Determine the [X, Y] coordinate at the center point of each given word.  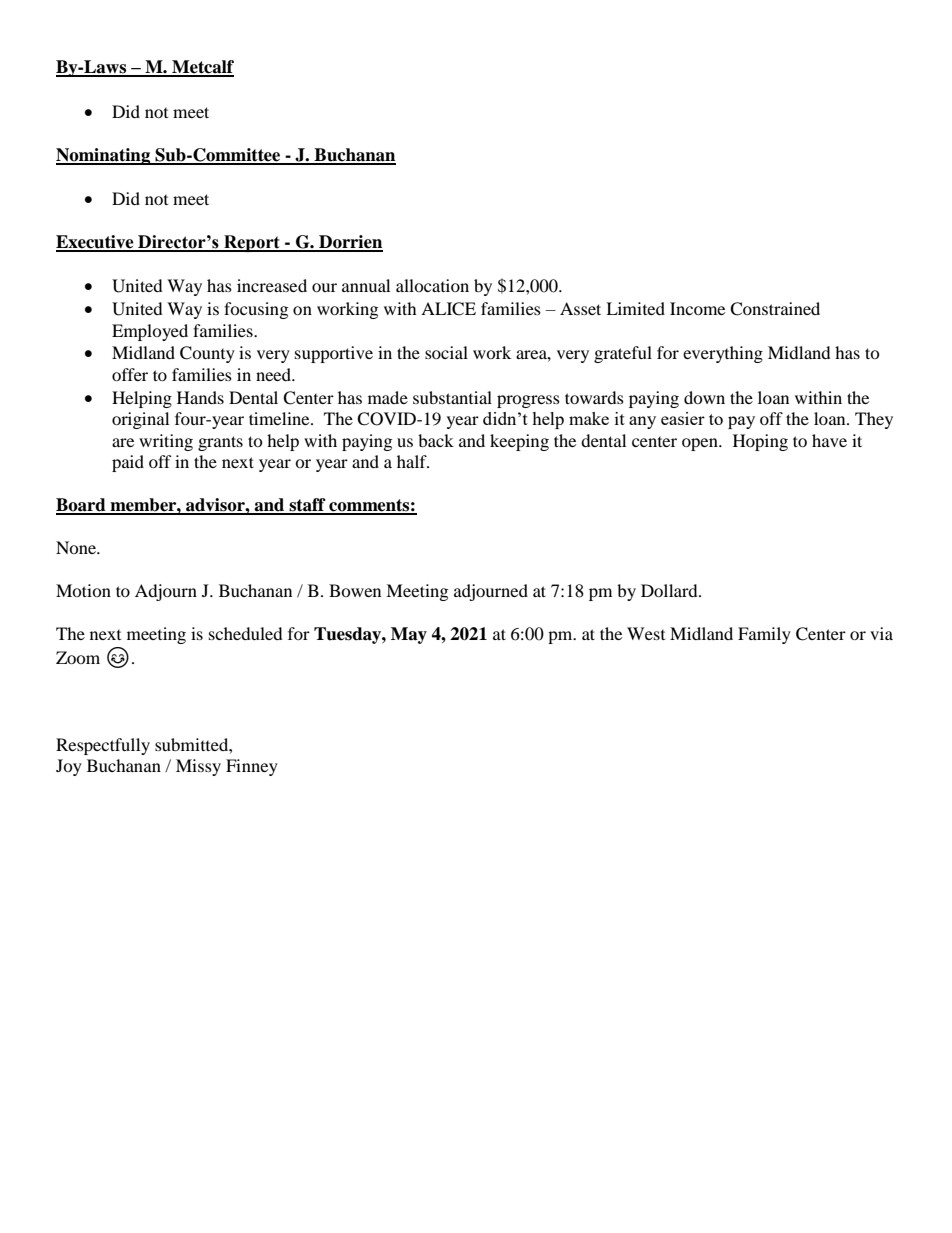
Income [697, 308]
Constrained [775, 309]
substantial [452, 397]
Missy [198, 767]
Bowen [355, 590]
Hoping [760, 442]
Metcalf [202, 68]
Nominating [104, 156]
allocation [432, 285]
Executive [96, 243]
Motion [83, 590]
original [140, 420]
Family [764, 635]
